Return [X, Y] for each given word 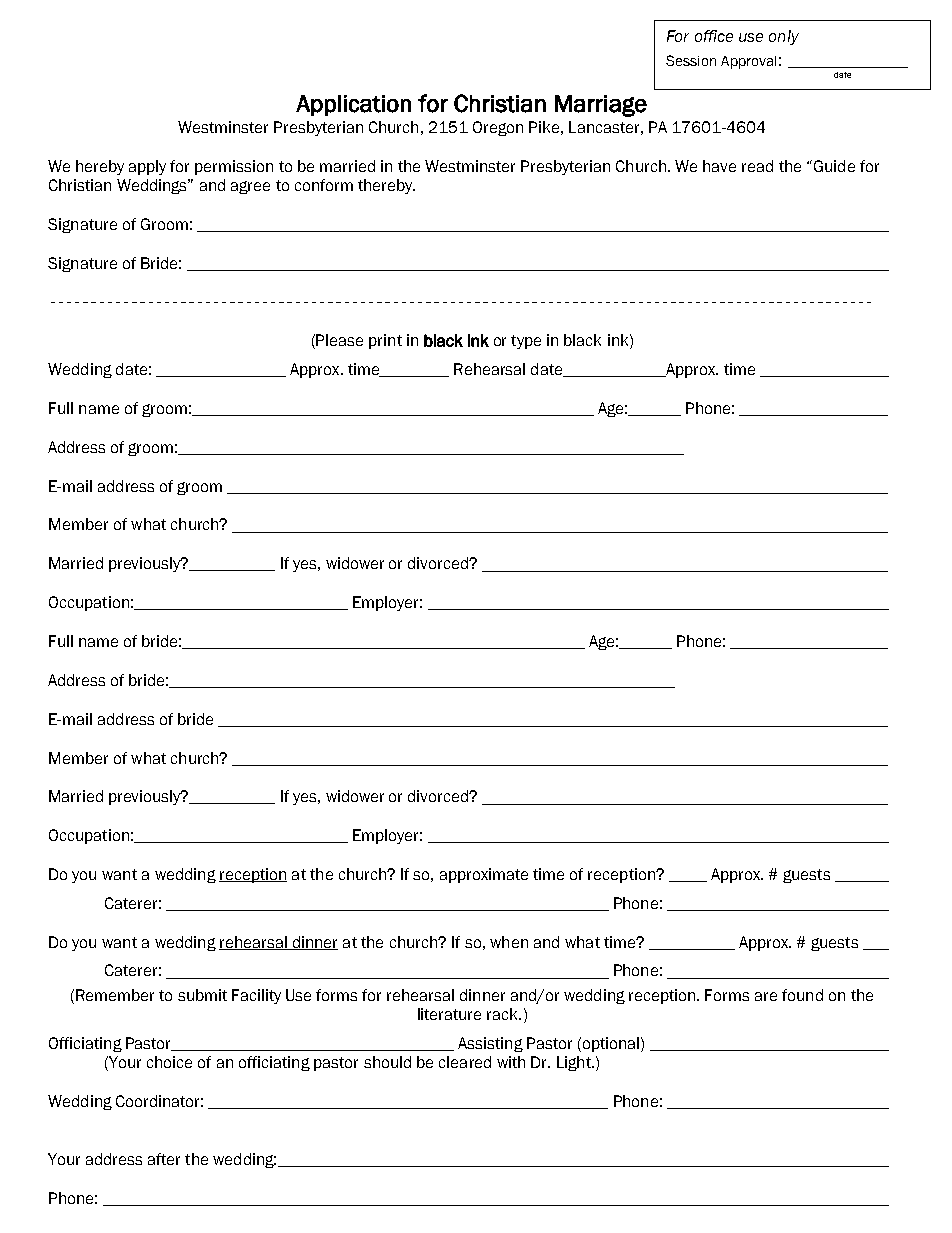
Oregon [498, 128]
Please [339, 340]
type [526, 342]
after [164, 1159]
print [385, 341]
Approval [748, 62]
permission [234, 167]
